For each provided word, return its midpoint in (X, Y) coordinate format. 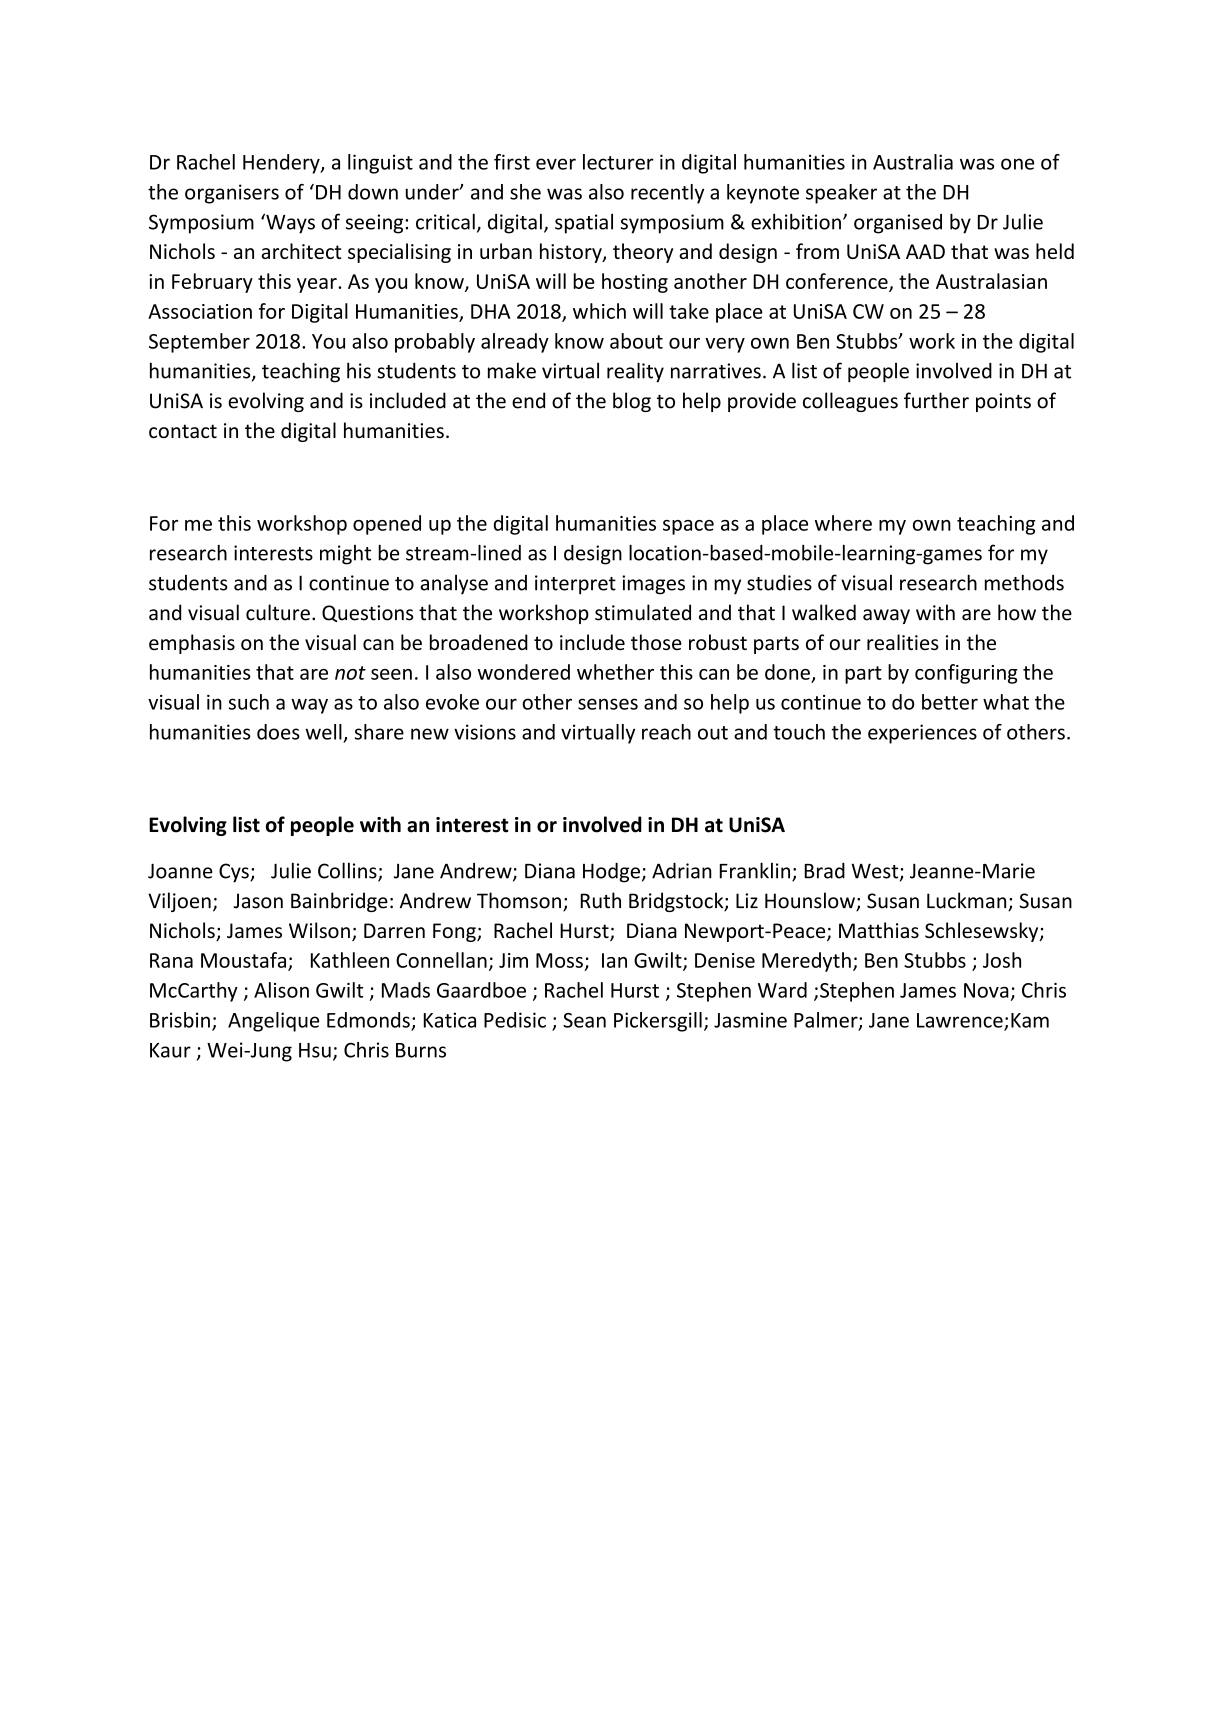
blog (632, 402)
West (876, 872)
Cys (235, 873)
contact (183, 431)
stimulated (643, 612)
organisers (232, 194)
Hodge (611, 873)
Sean (584, 1020)
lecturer (618, 162)
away (886, 616)
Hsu (315, 1050)
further (936, 400)
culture (278, 612)
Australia (913, 162)
